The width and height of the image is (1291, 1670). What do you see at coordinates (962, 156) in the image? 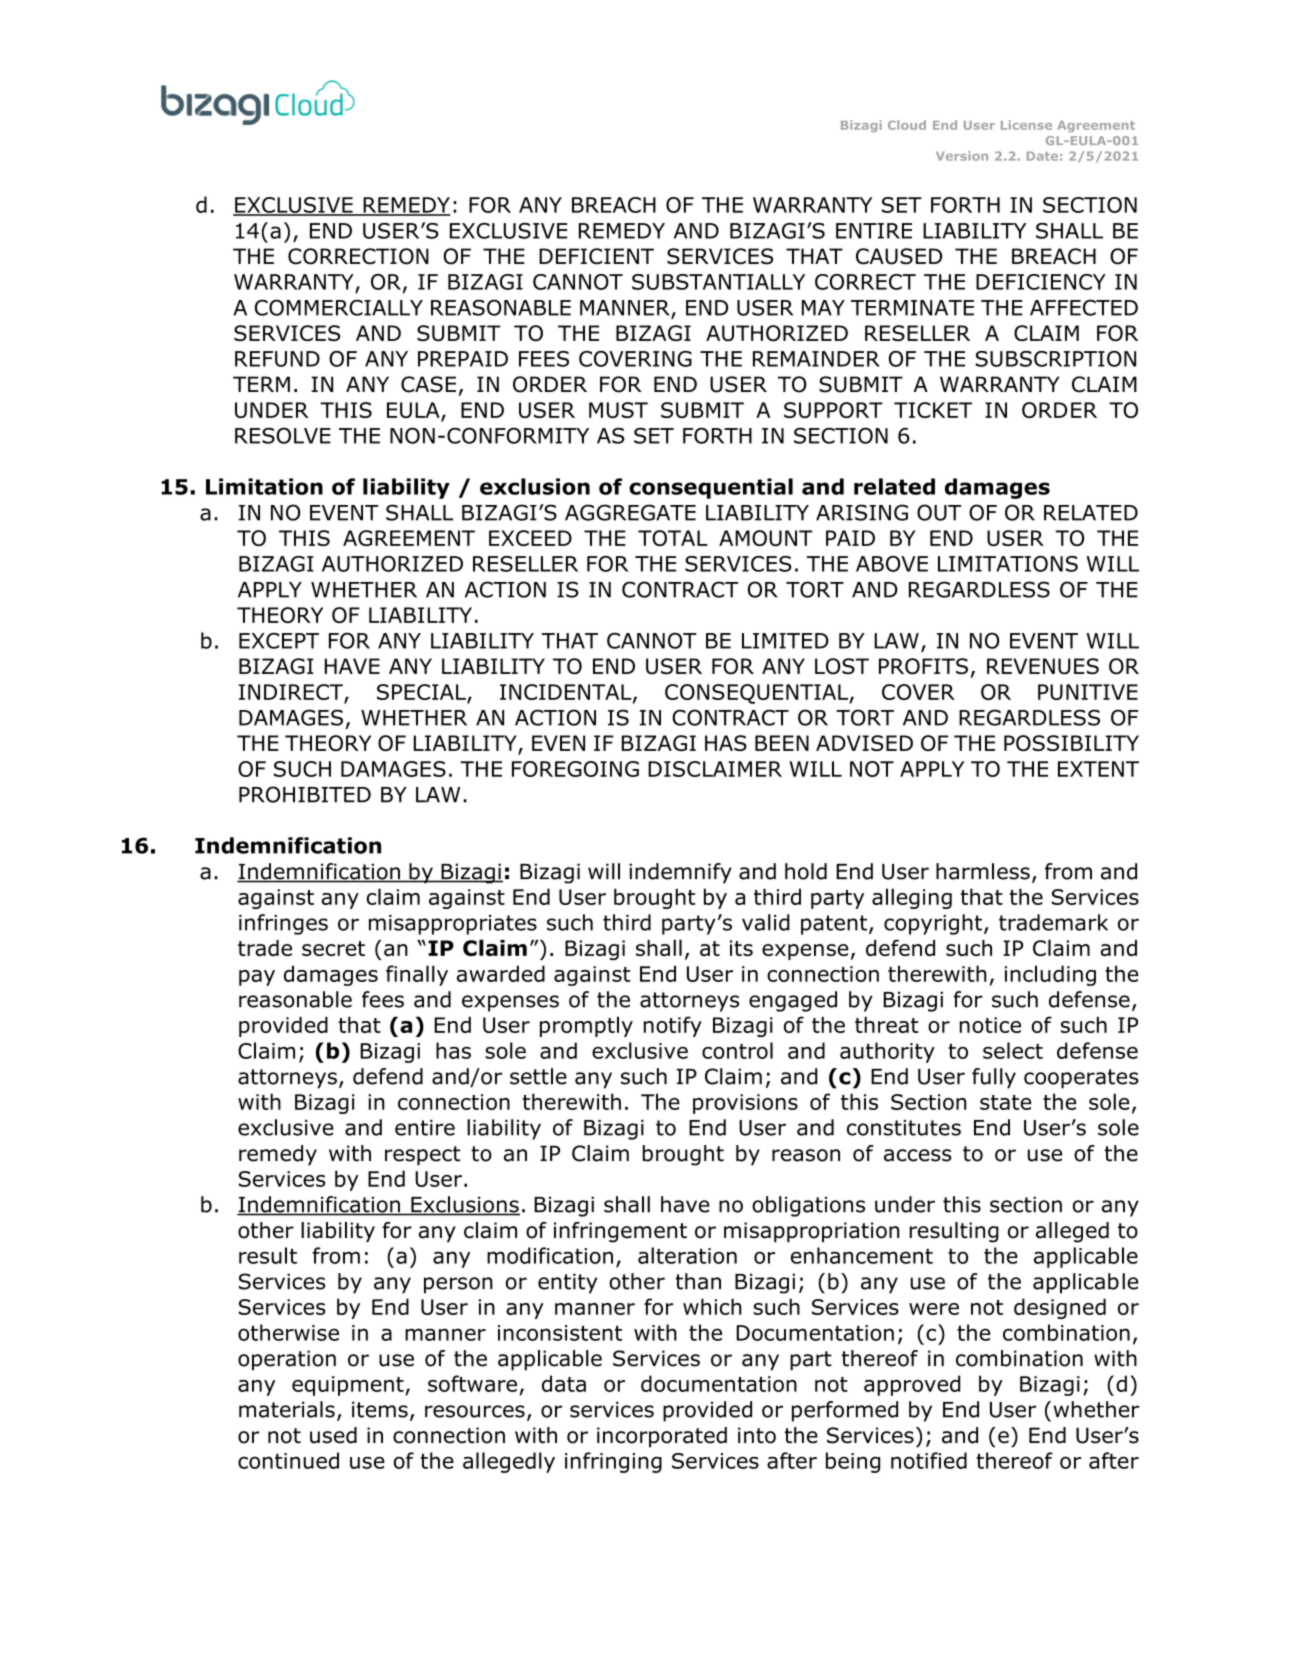
I see `Version` at bounding box center [962, 156].
